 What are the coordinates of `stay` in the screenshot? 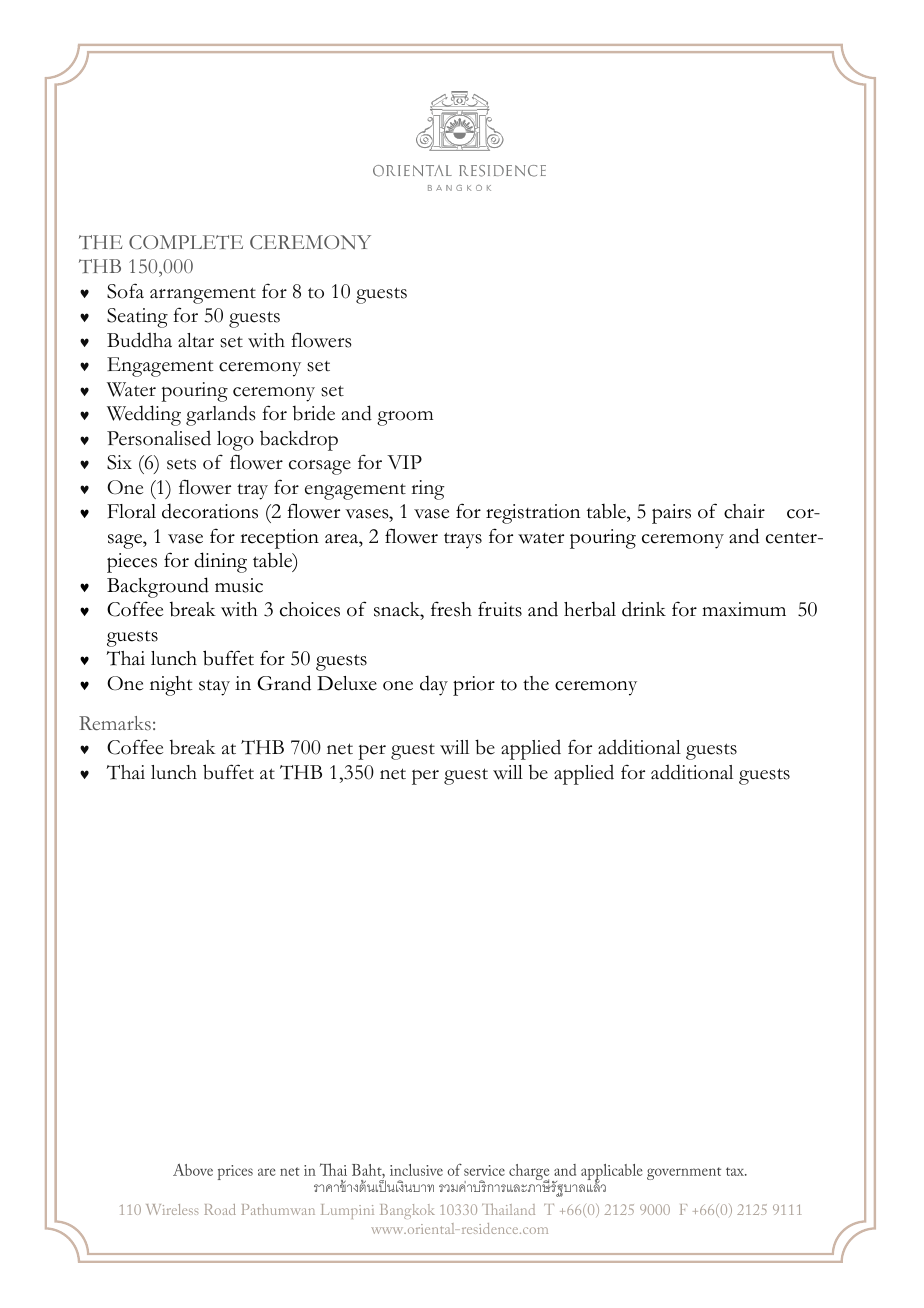 It's located at (214, 688).
